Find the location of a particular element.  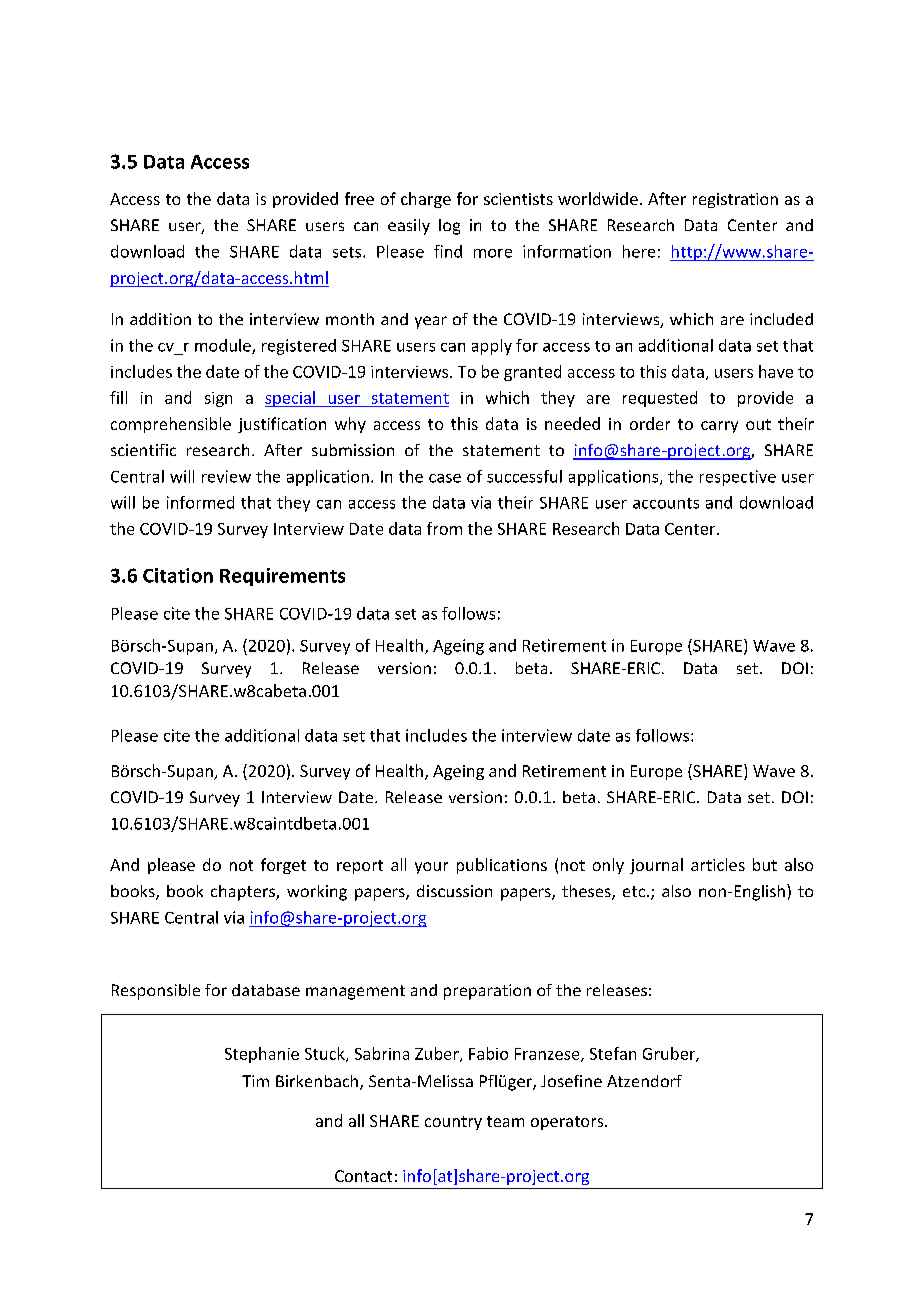

discussion is located at coordinates (454, 891).
